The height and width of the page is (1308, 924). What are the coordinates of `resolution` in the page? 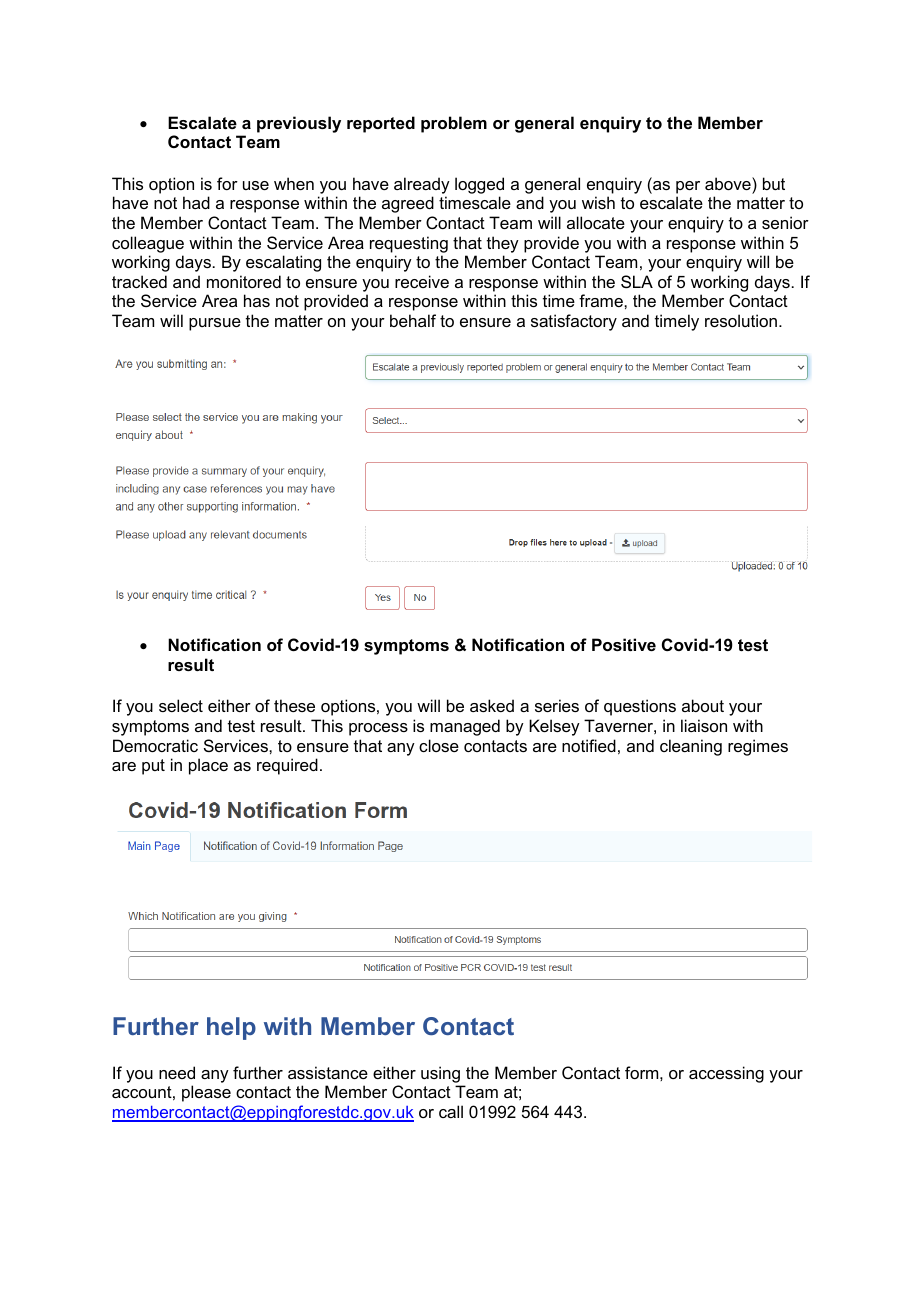 It's located at (741, 320).
